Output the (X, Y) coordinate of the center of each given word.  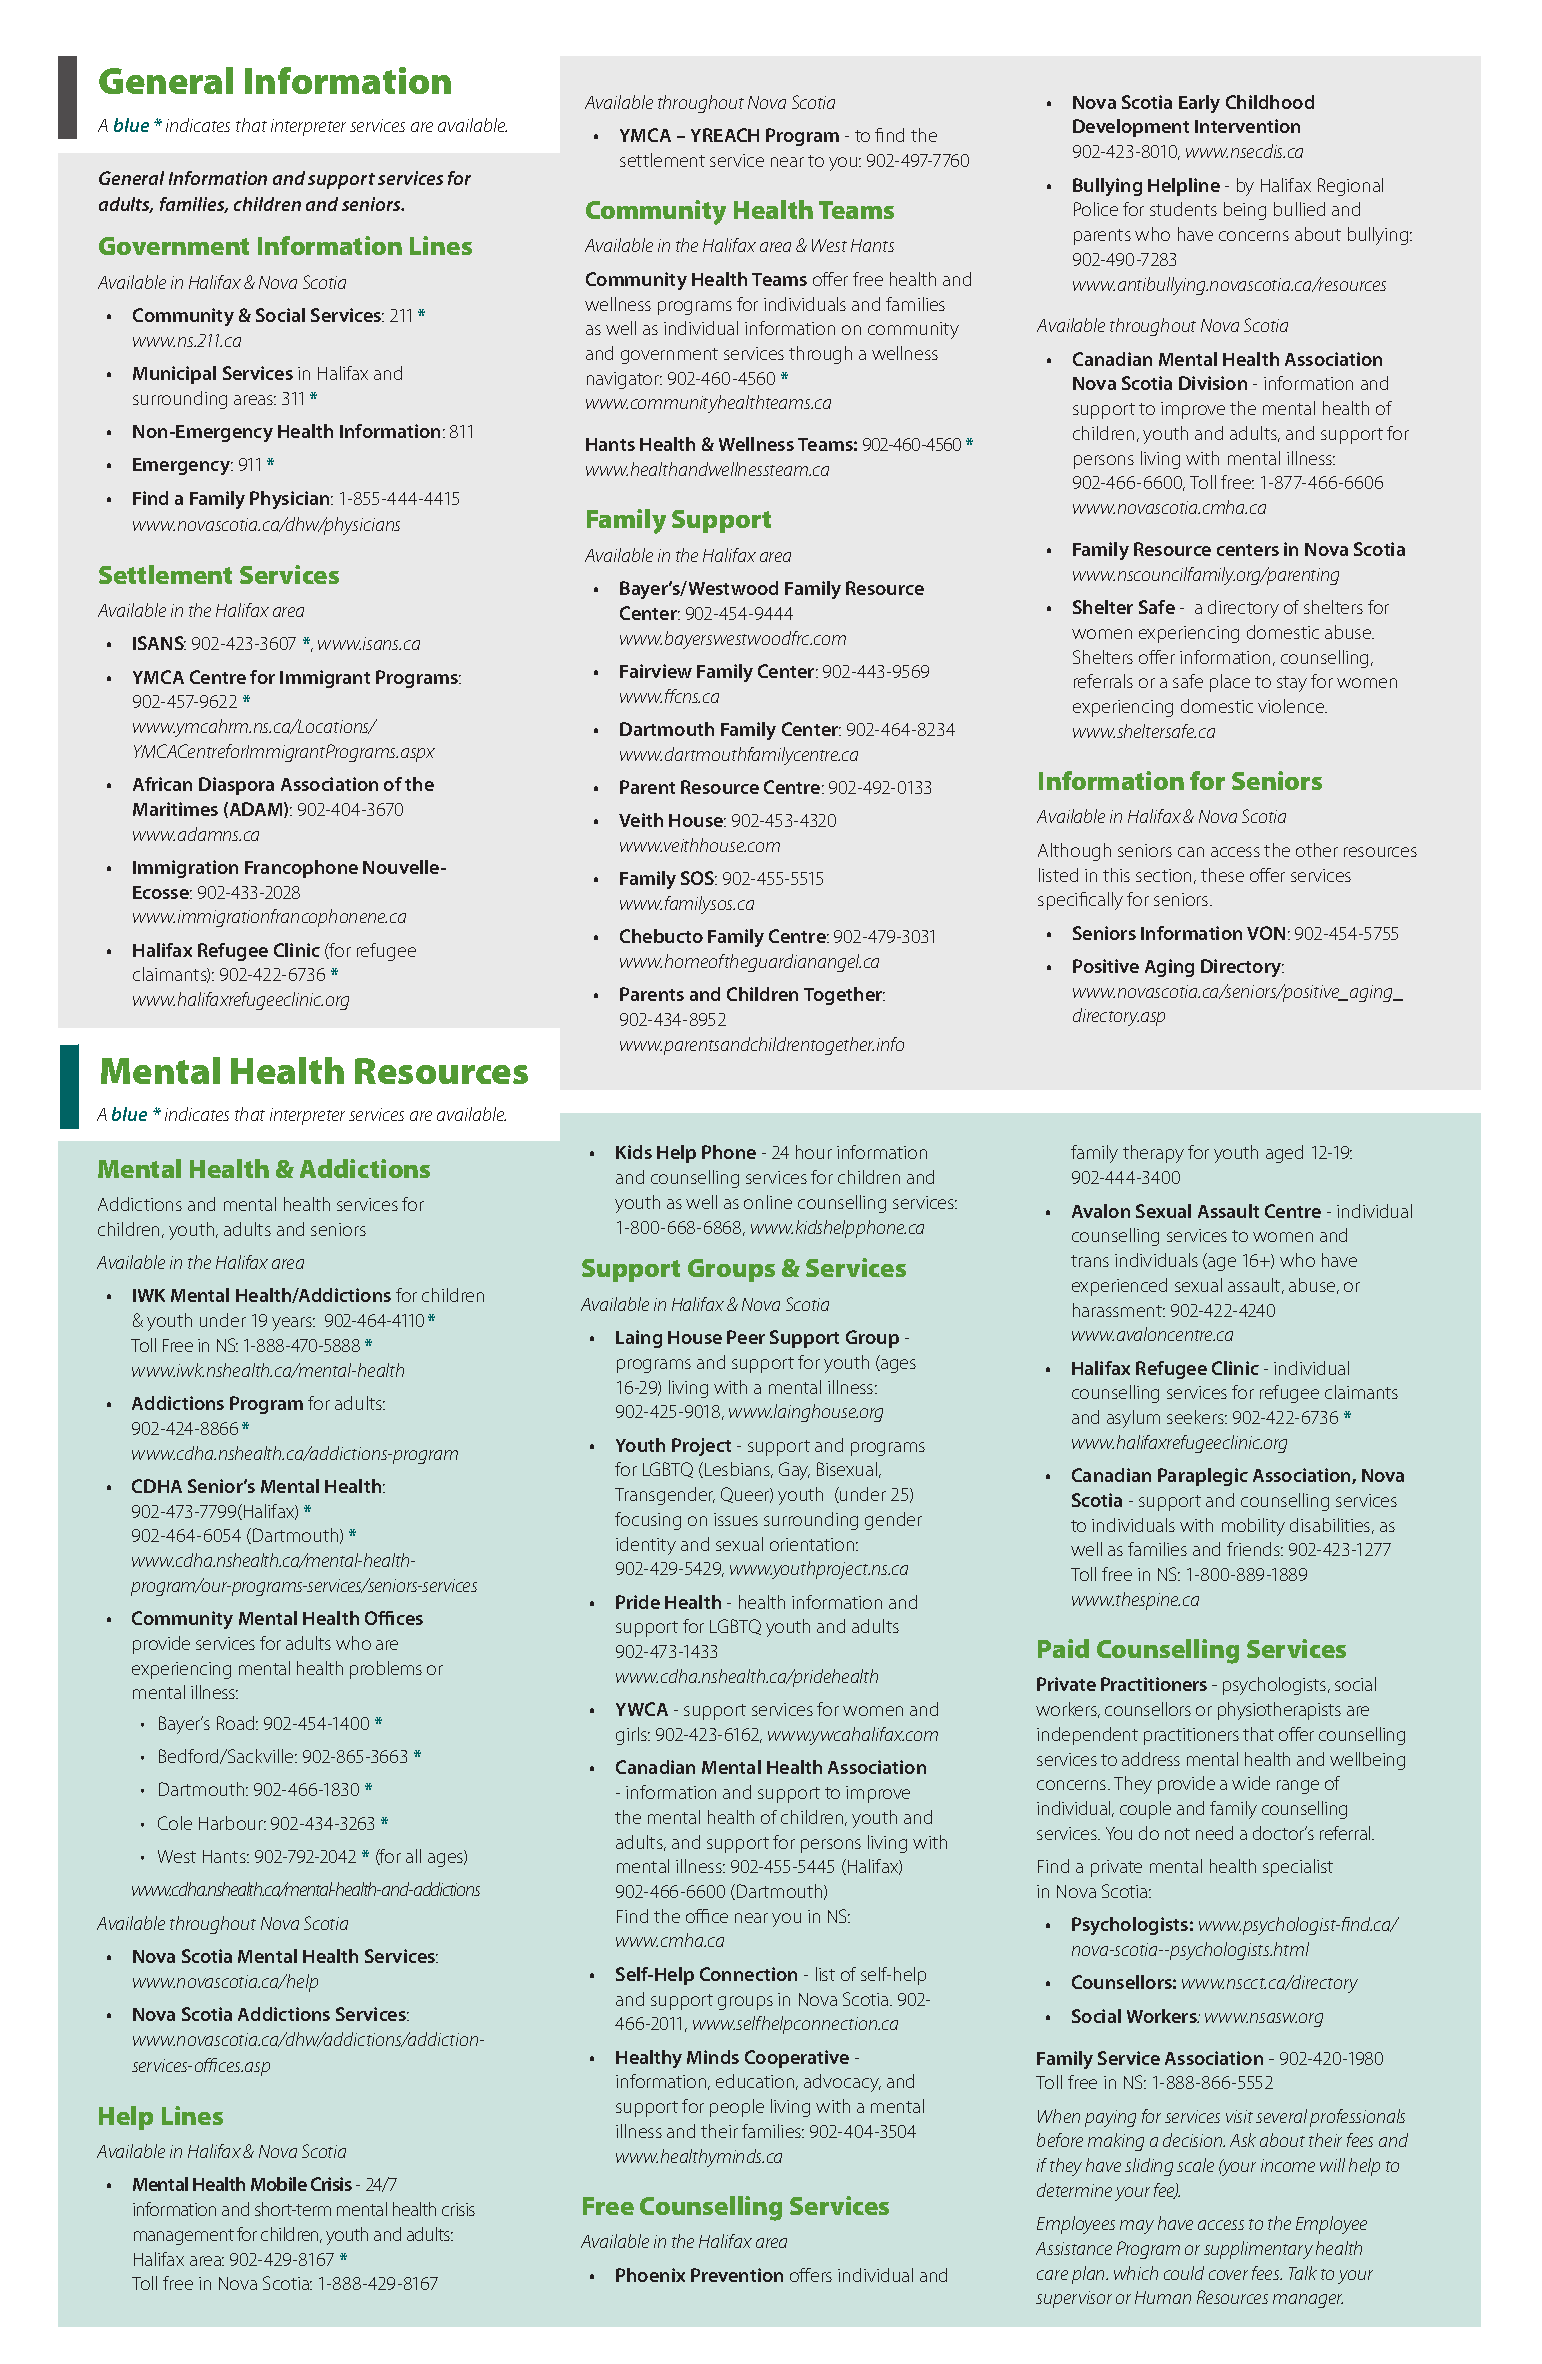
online (768, 1202)
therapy (1153, 1154)
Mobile (279, 2184)
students (1183, 209)
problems (386, 1670)
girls (632, 1736)
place (1230, 683)
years (293, 1324)
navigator (624, 380)
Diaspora (236, 786)
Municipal (174, 375)
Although (1074, 852)
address (1151, 1759)
